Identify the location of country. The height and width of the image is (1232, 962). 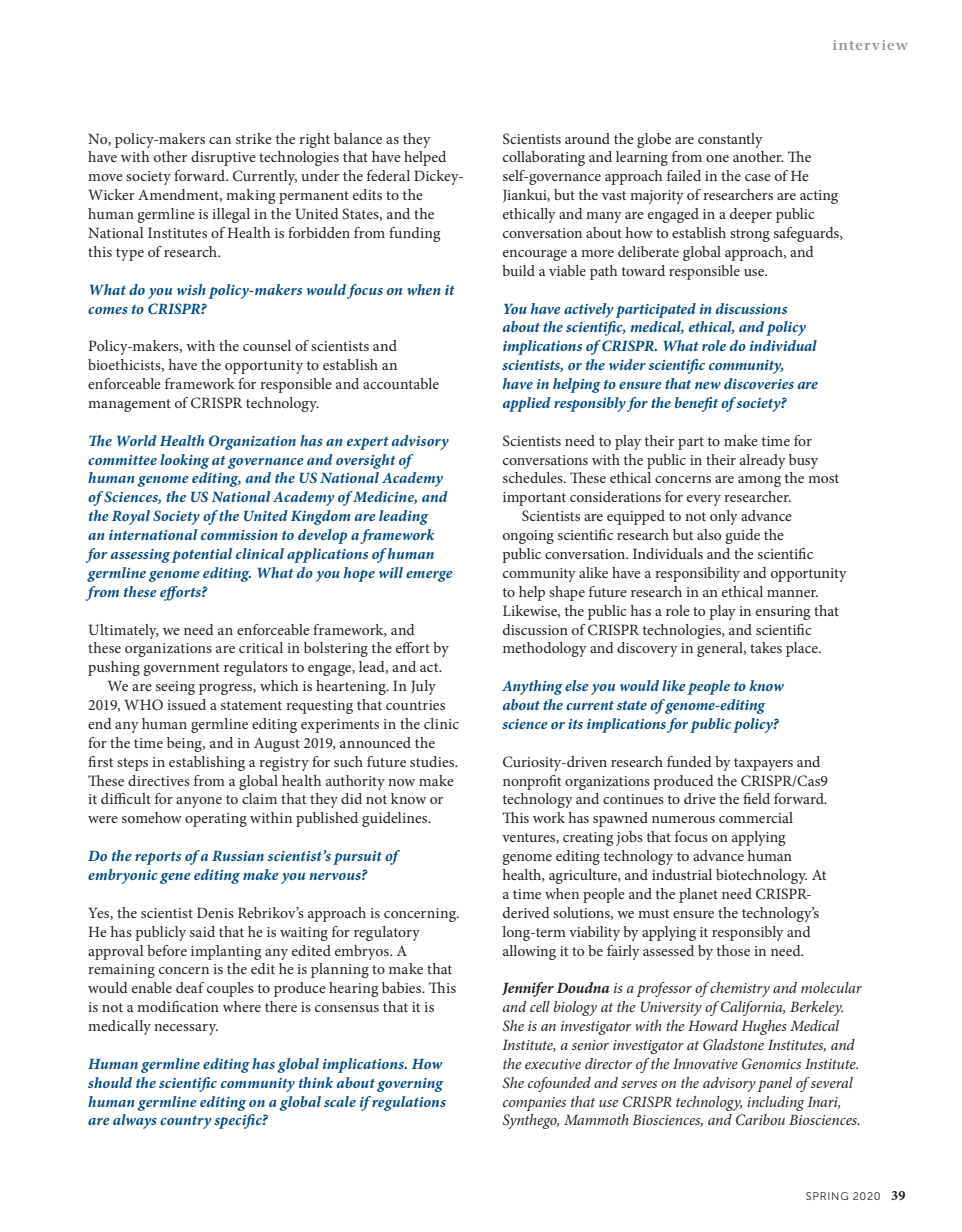
(185, 1122).
